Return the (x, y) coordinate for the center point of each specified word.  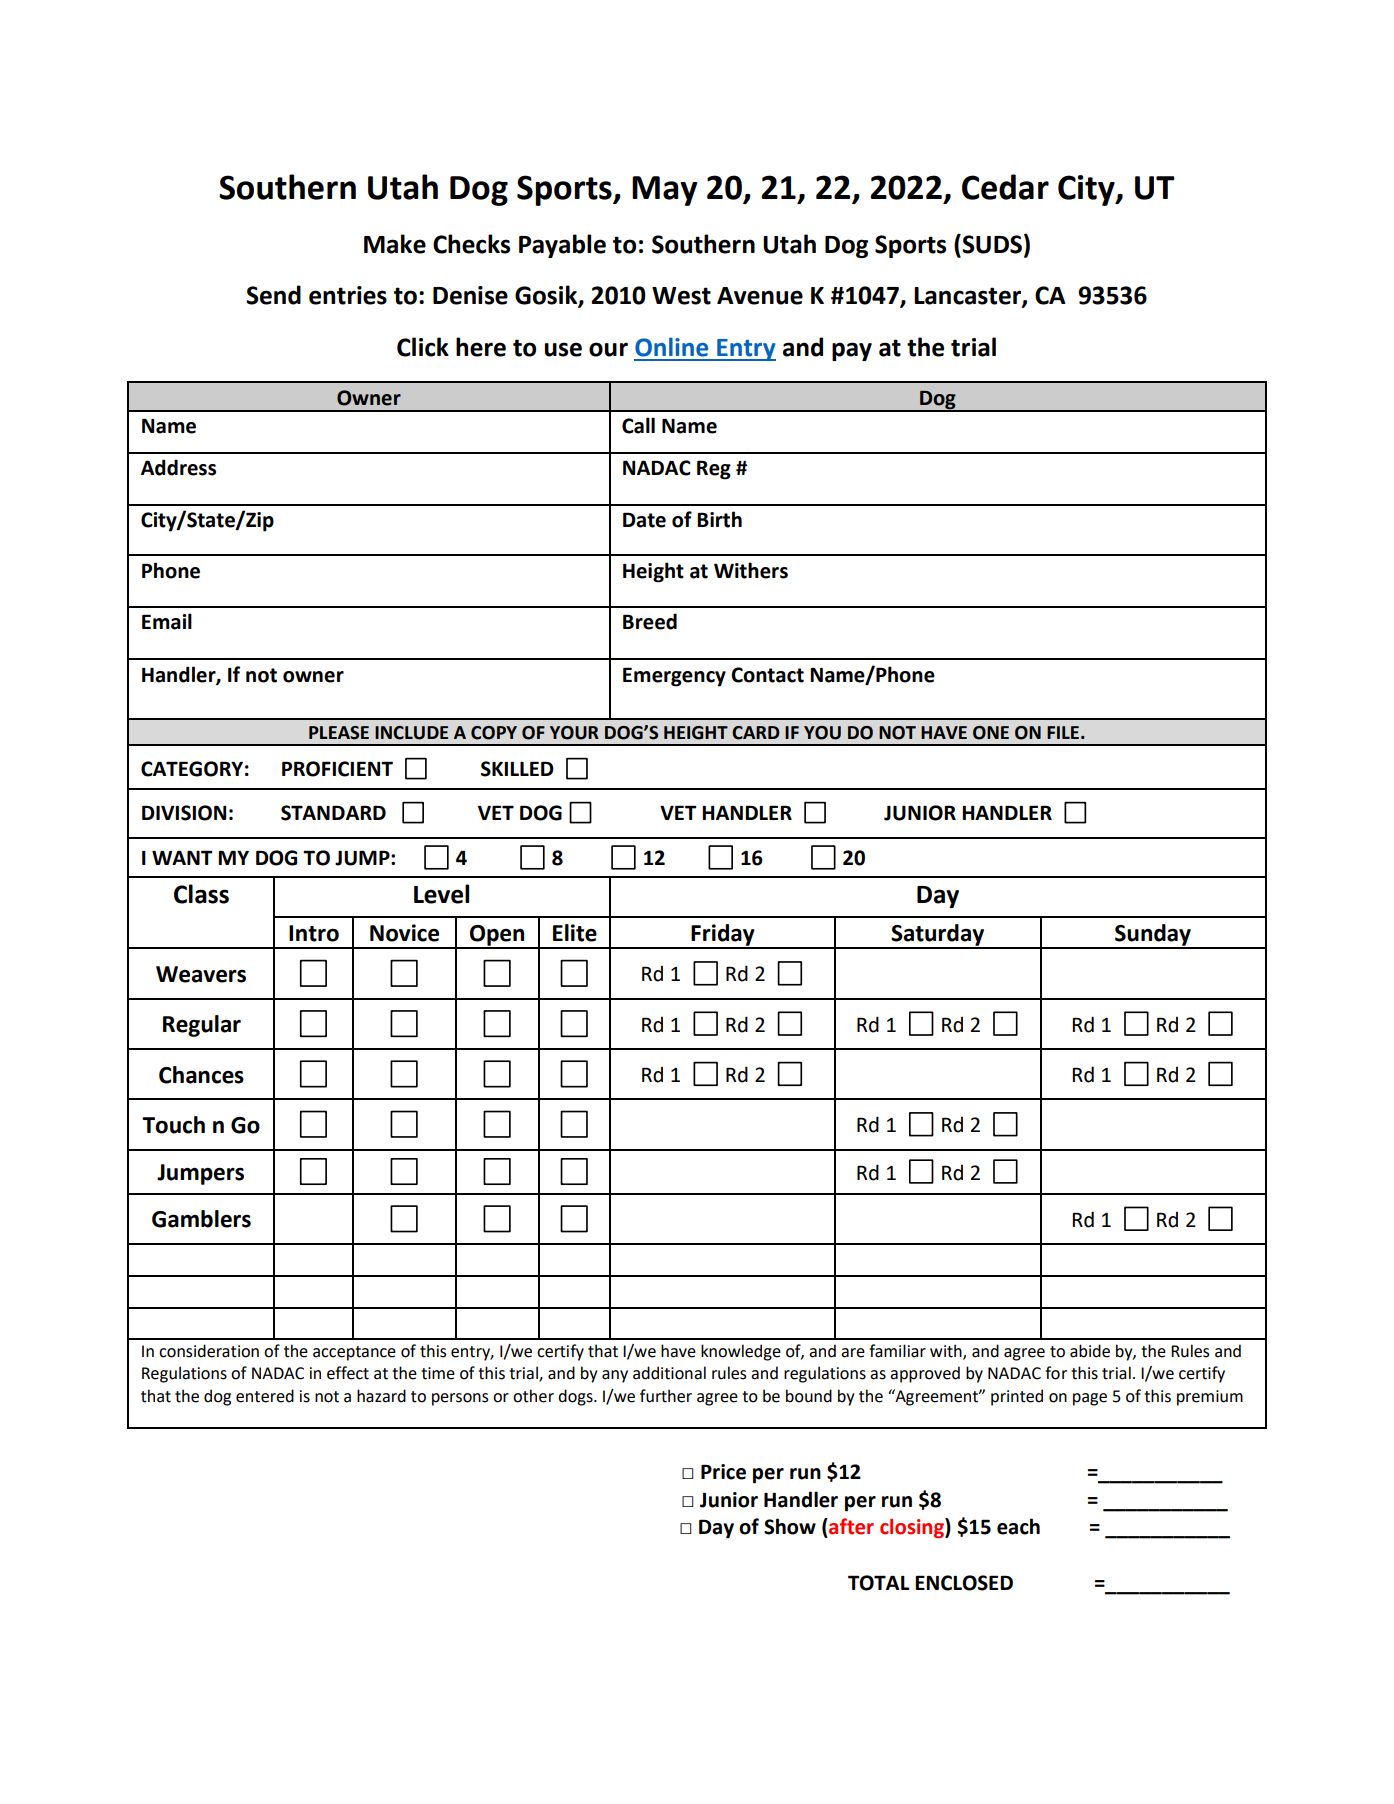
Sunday (1153, 936)
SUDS (991, 244)
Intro (314, 933)
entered (265, 1396)
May (664, 191)
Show (790, 1526)
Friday (723, 936)
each (1018, 1526)
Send (273, 295)
